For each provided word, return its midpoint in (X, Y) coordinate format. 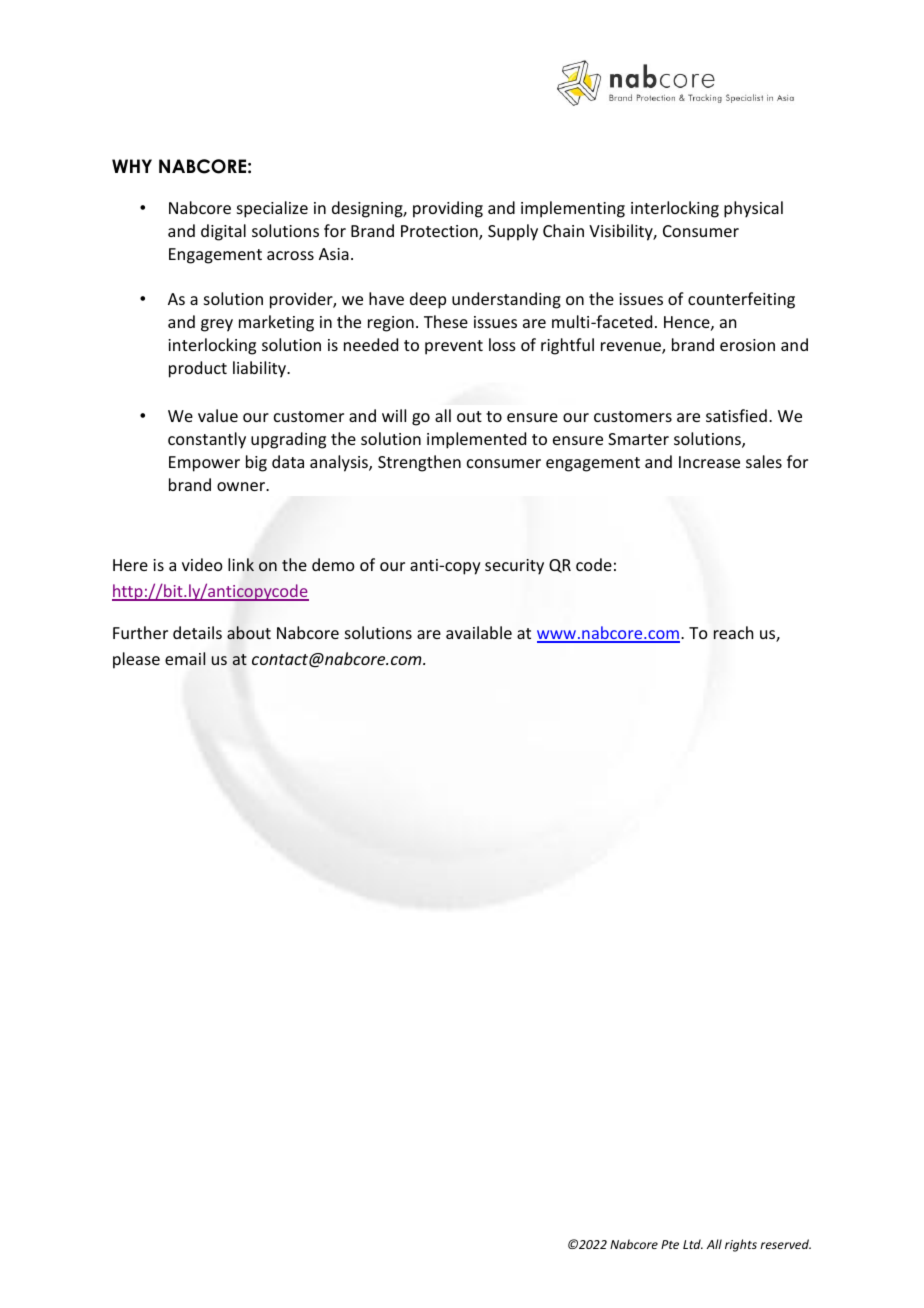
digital (223, 232)
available (479, 632)
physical (753, 209)
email (185, 658)
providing (448, 209)
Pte (670, 1244)
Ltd (693, 1244)
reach (733, 632)
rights (741, 1245)
